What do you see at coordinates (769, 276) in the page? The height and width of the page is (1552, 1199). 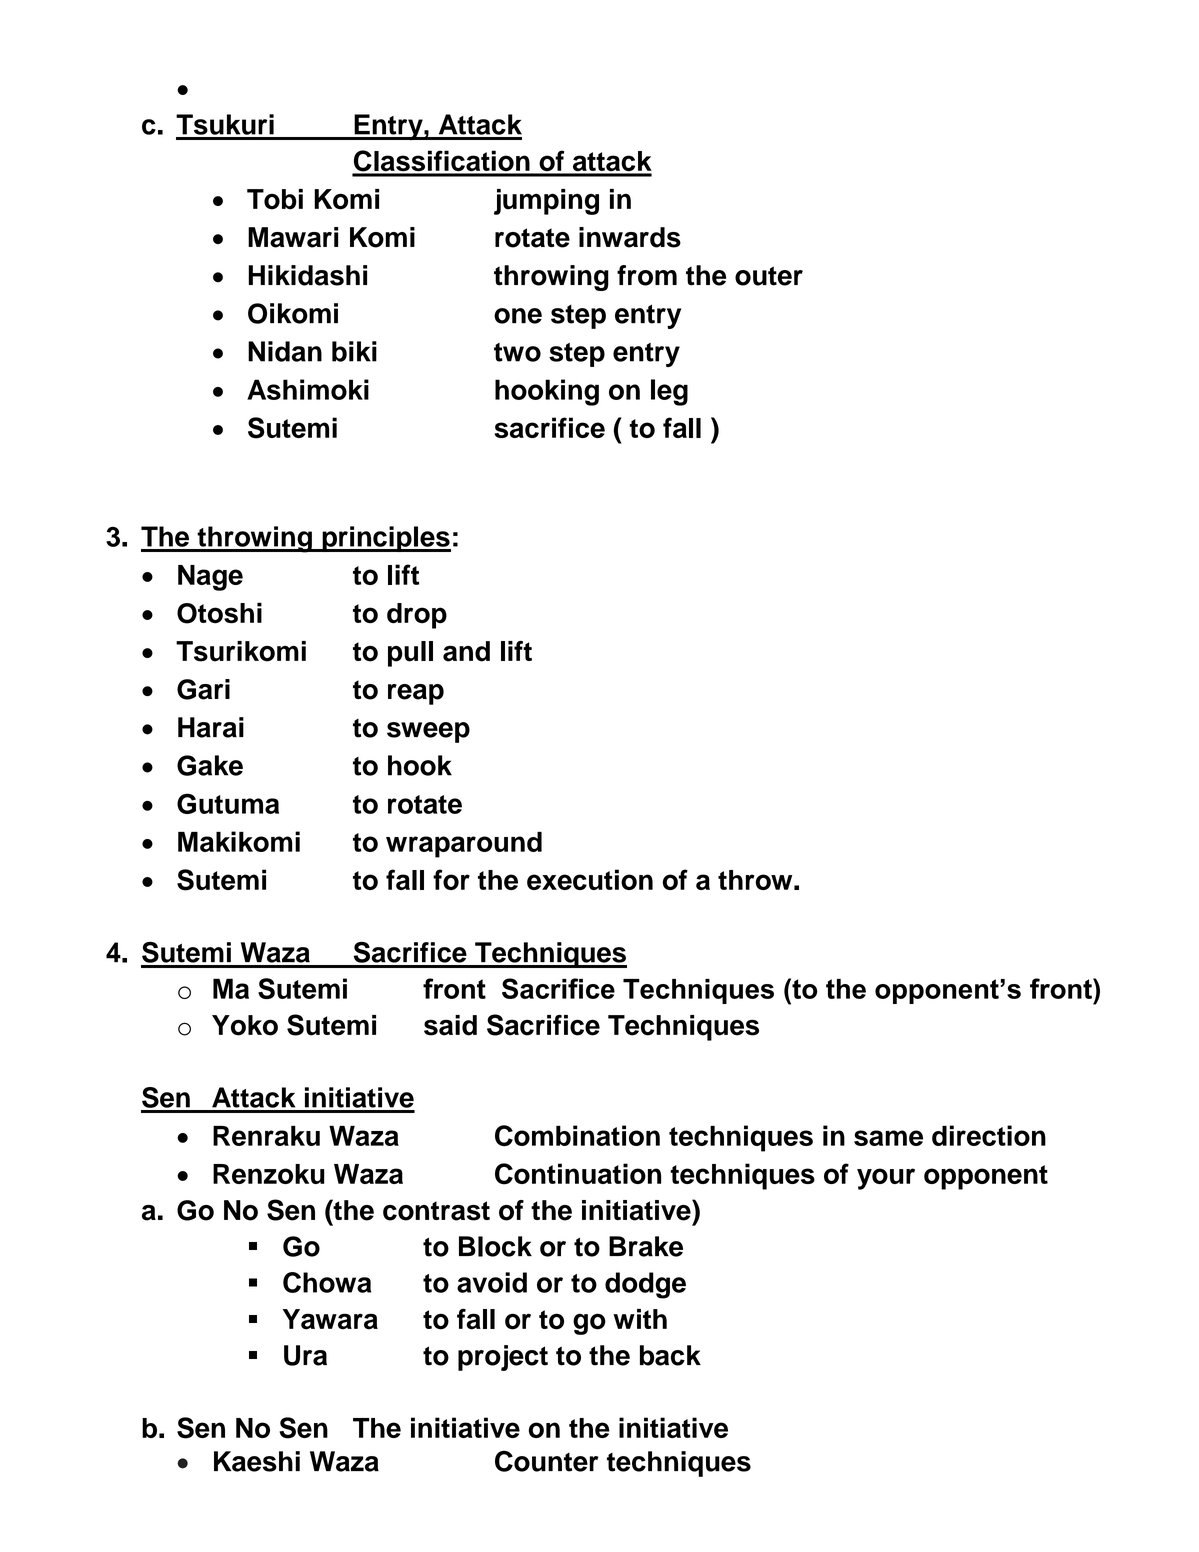 I see `outer` at bounding box center [769, 276].
